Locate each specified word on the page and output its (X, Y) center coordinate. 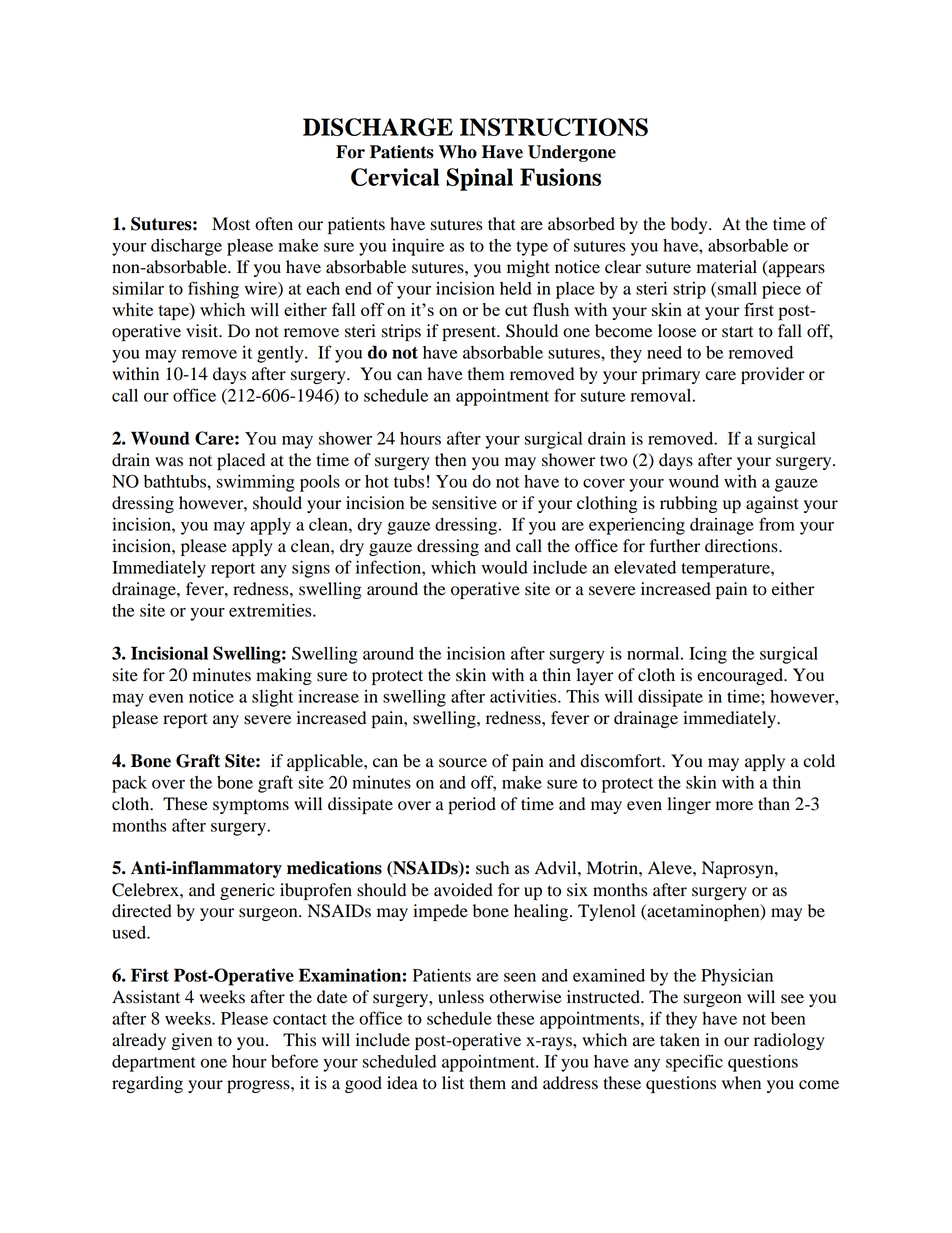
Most (231, 224)
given (192, 1041)
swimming (255, 483)
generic (247, 891)
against (772, 504)
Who (458, 152)
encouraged (741, 676)
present (470, 333)
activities (524, 696)
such (492, 868)
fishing (213, 290)
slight (272, 698)
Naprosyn (739, 869)
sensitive (464, 503)
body (690, 225)
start (737, 332)
